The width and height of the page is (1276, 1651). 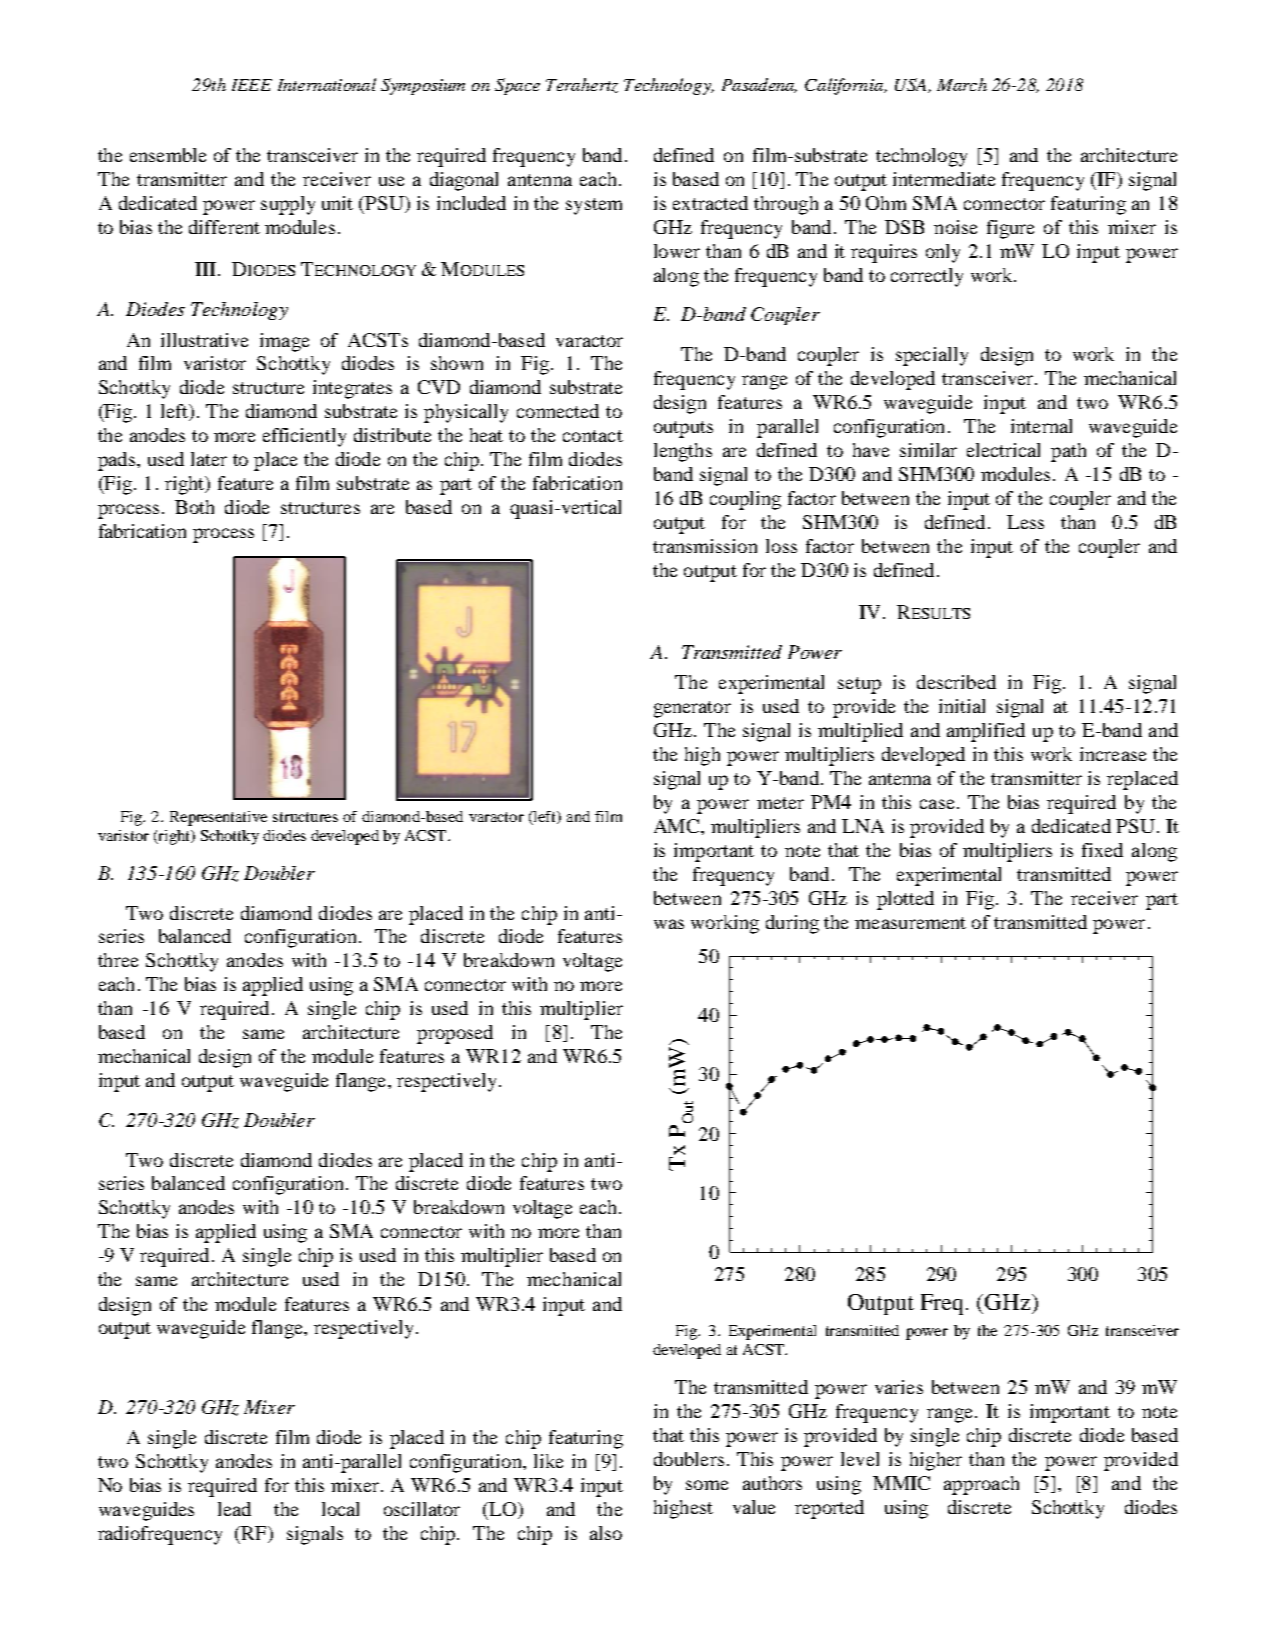 What do you see at coordinates (705, 546) in the page?
I see `transmission` at bounding box center [705, 546].
